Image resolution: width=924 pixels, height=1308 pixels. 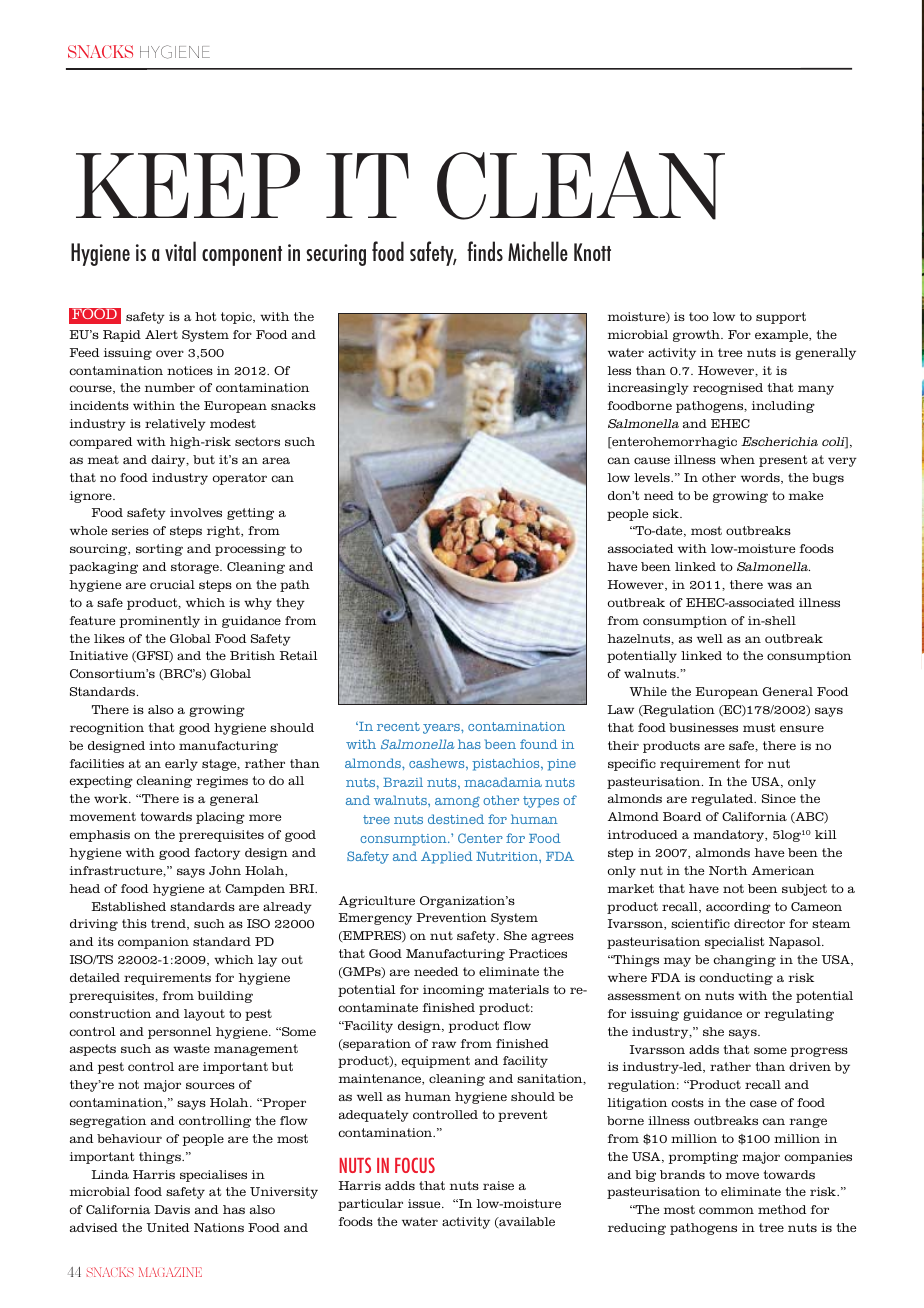 What do you see at coordinates (447, 857) in the screenshot?
I see `Applied` at bounding box center [447, 857].
